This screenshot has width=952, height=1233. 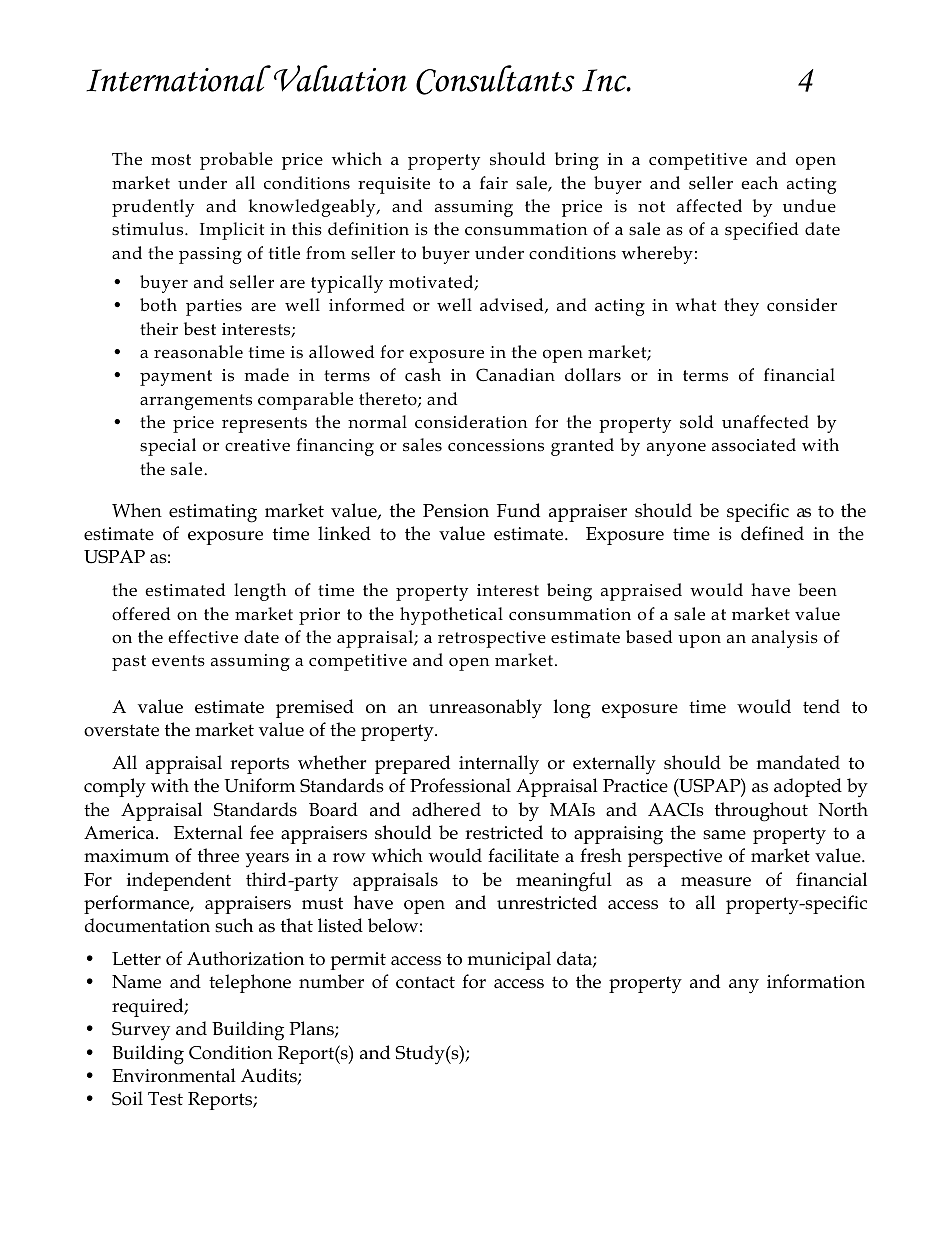 I want to click on length, so click(x=260, y=592).
